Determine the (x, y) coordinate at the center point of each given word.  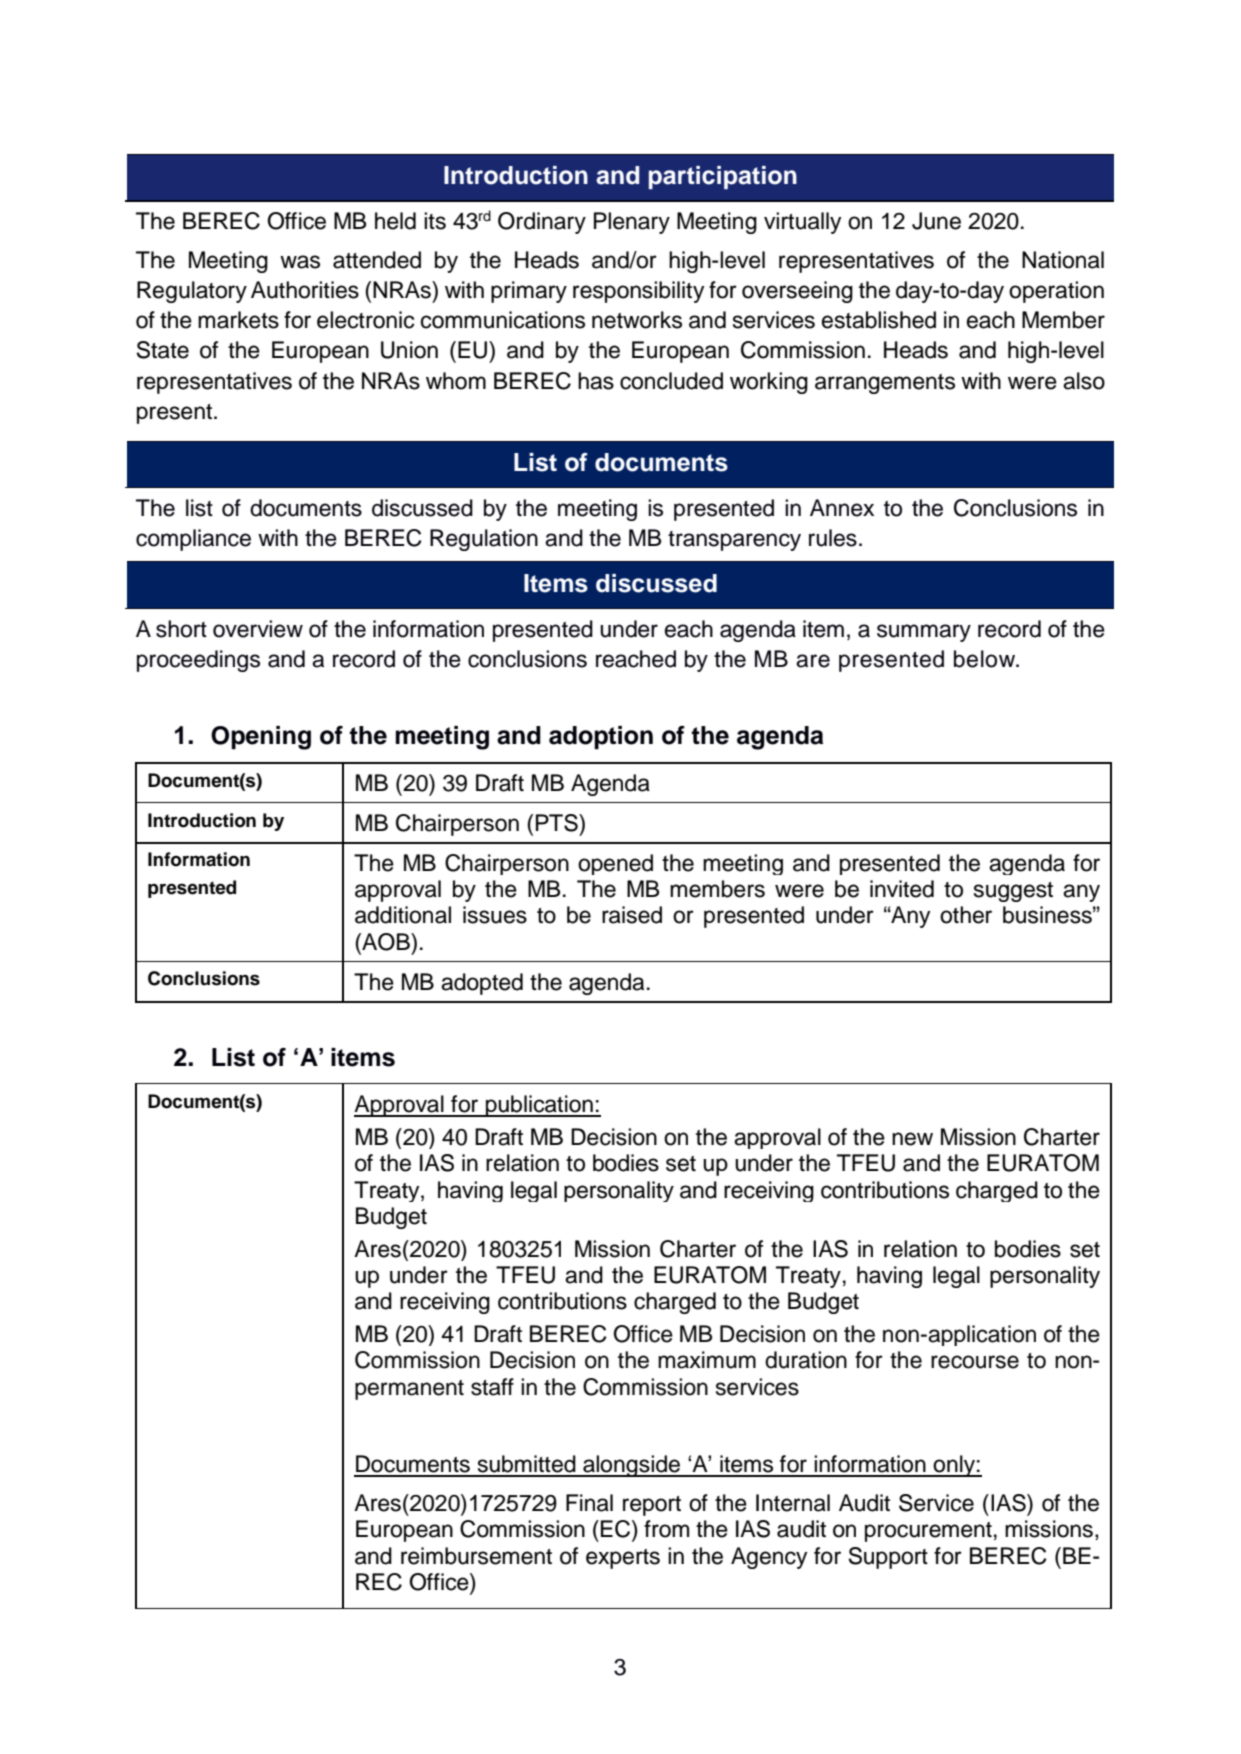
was (300, 262)
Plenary (632, 223)
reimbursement (476, 1556)
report (652, 1506)
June (936, 221)
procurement (928, 1532)
